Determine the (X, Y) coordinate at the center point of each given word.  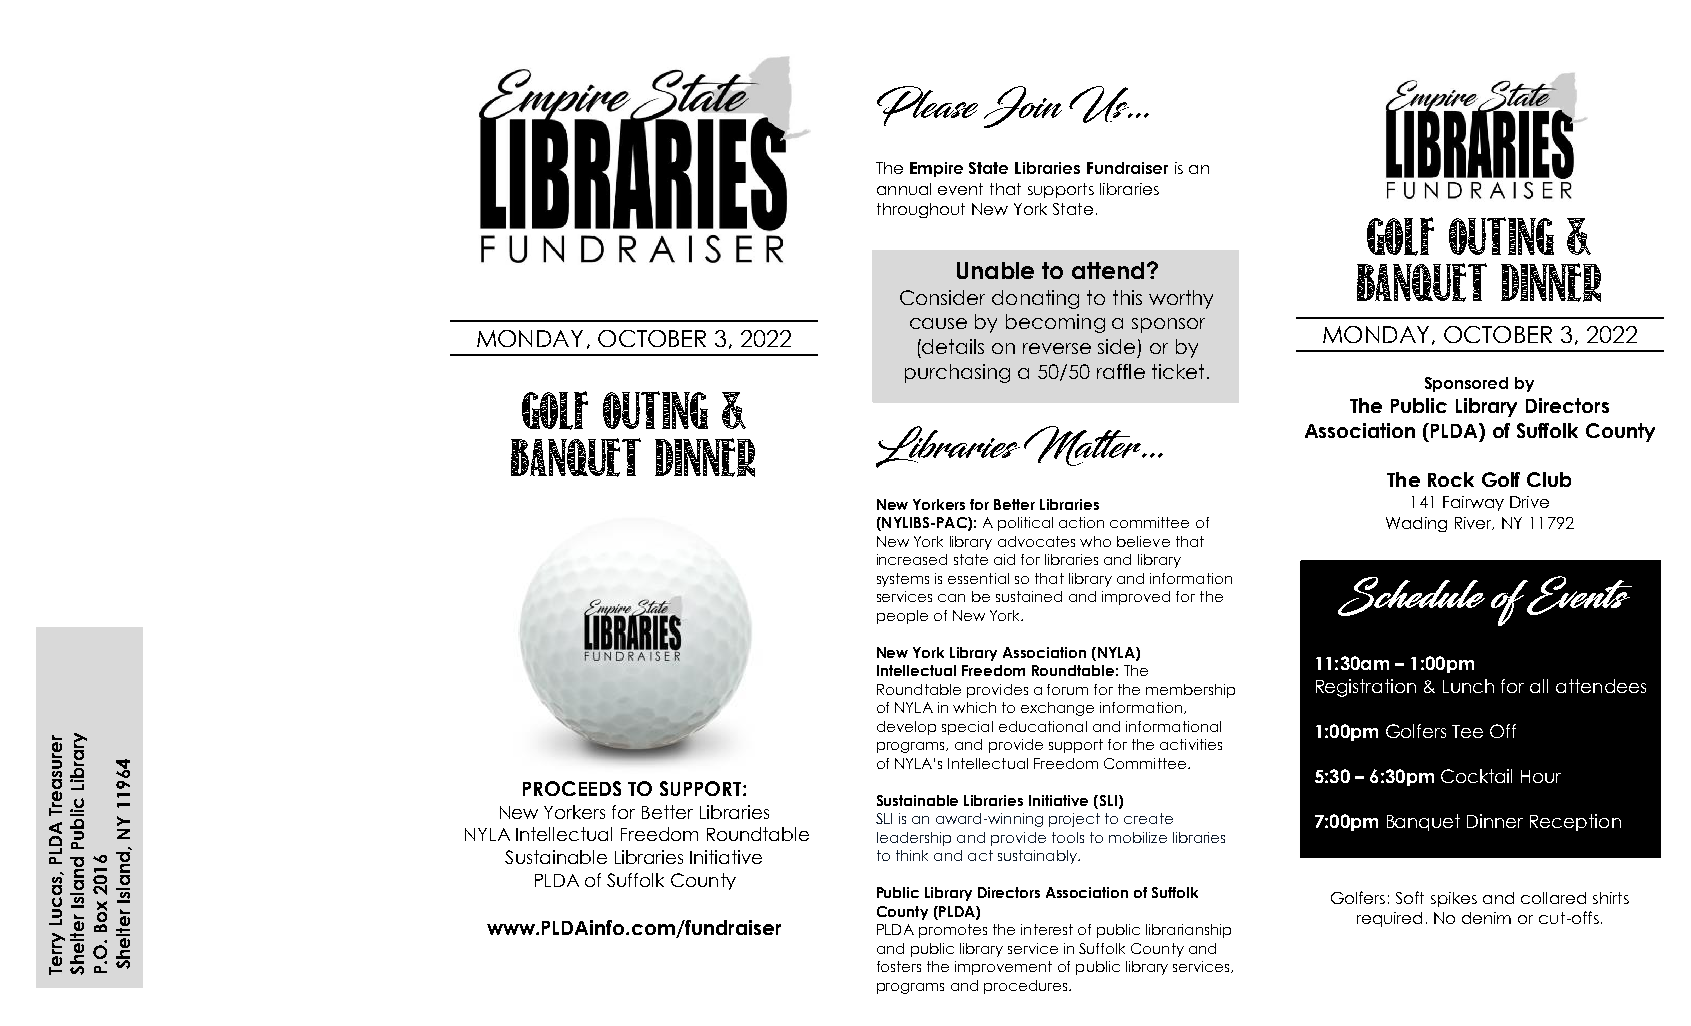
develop (906, 728)
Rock (1451, 479)
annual (904, 189)
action (1081, 522)
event (960, 189)
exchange (1057, 709)
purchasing (957, 373)
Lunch (1468, 686)
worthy (1181, 299)
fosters (899, 966)
